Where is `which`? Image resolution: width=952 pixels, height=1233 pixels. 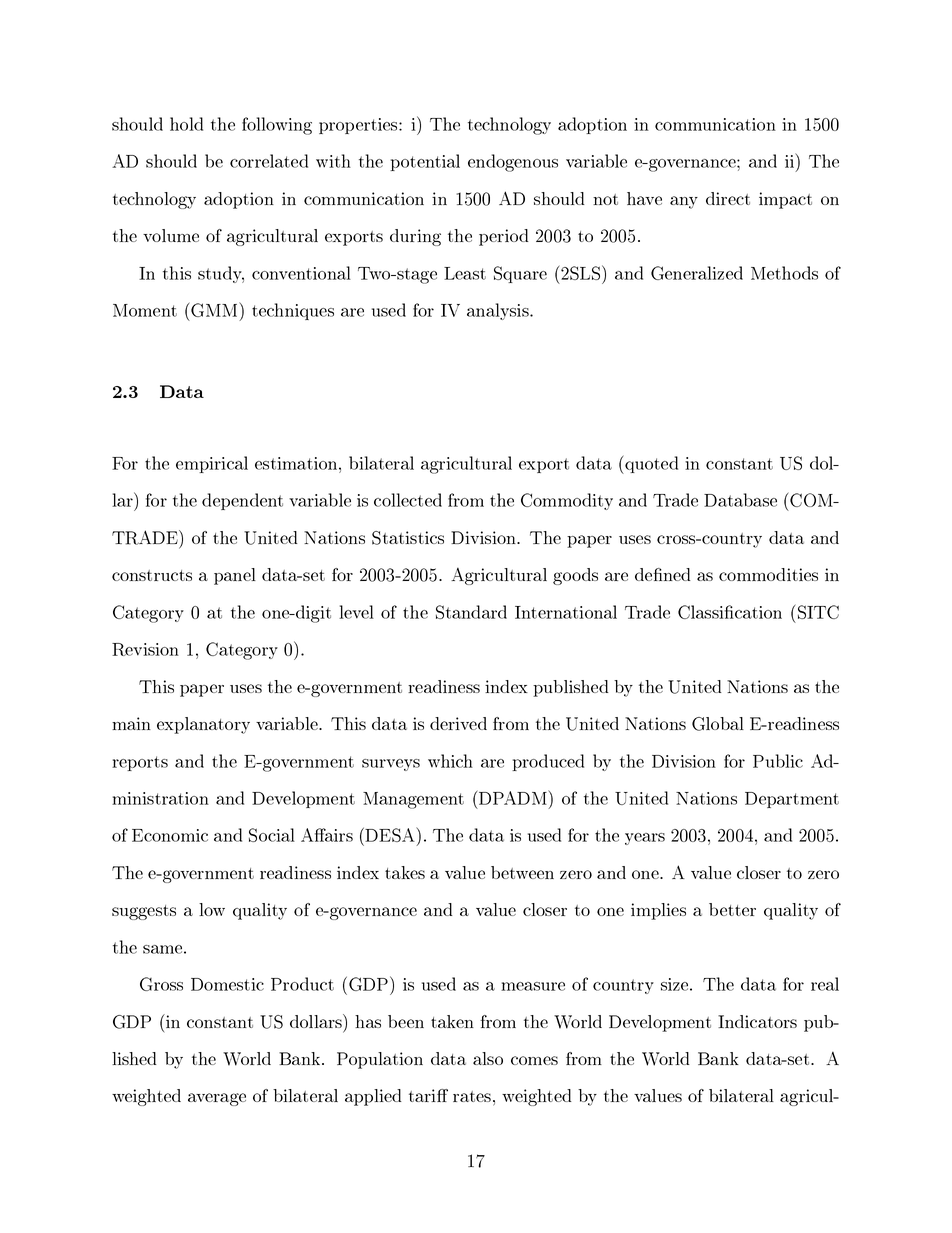 which is located at coordinates (450, 761).
